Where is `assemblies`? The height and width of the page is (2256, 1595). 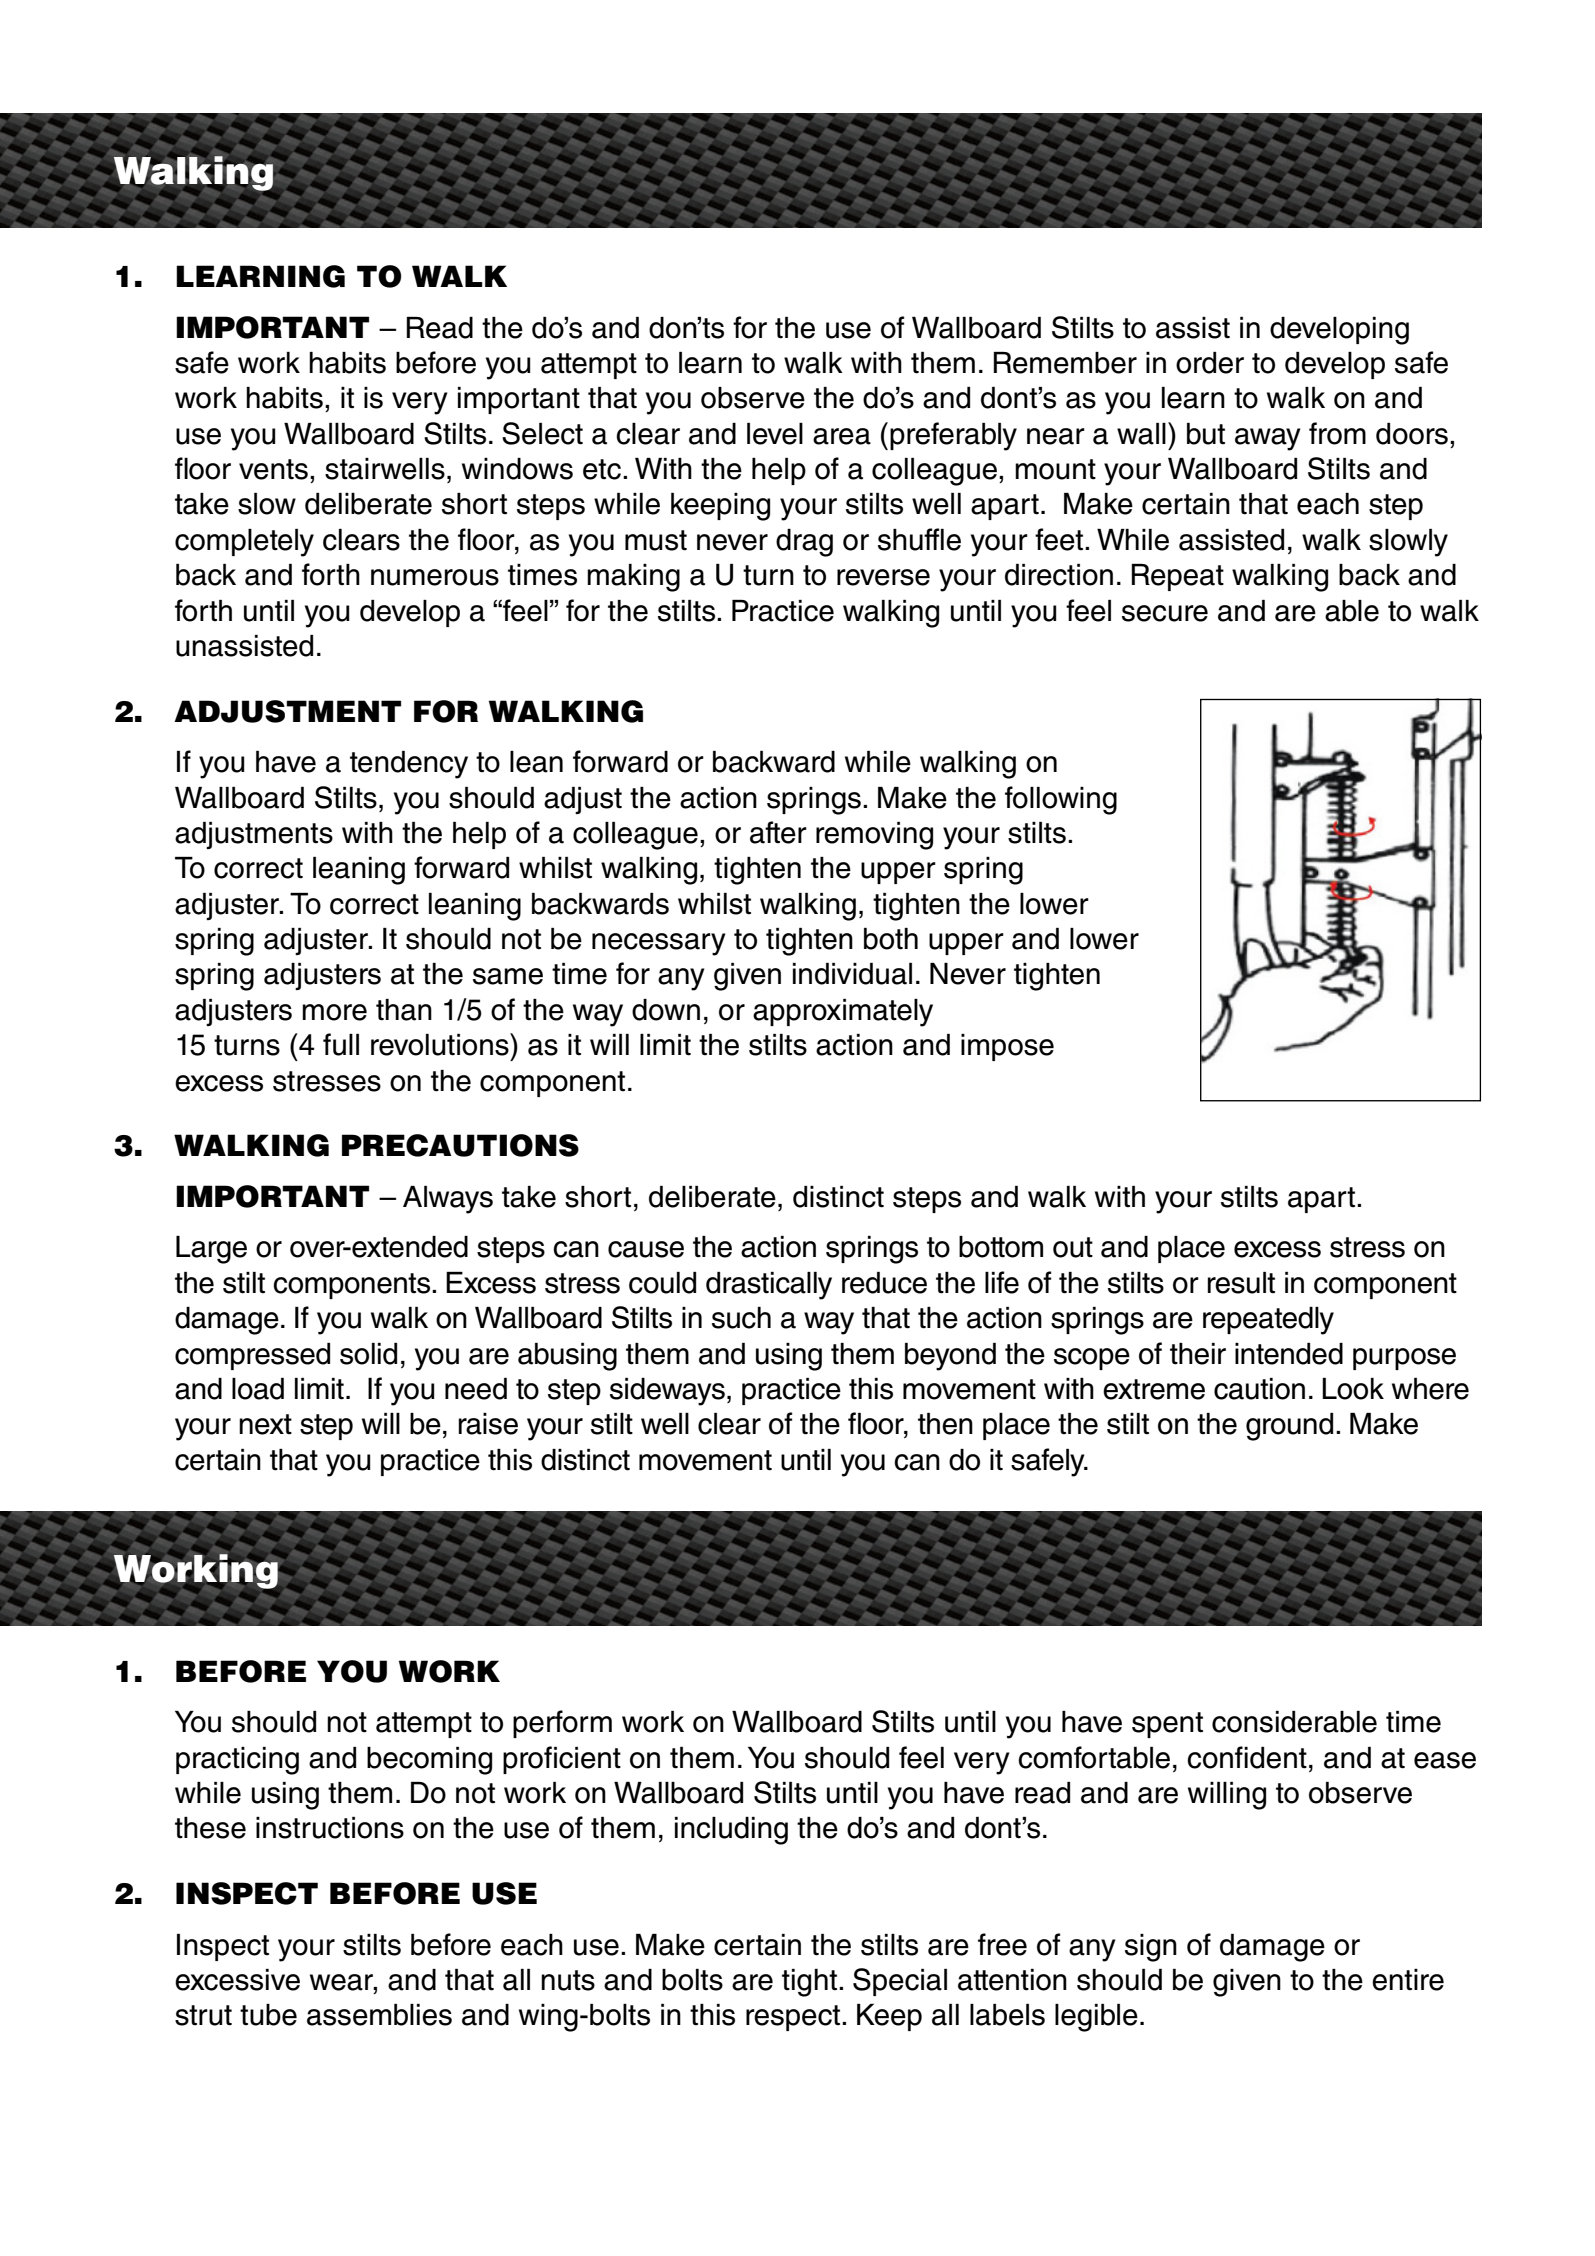
assemblies is located at coordinates (379, 2015).
